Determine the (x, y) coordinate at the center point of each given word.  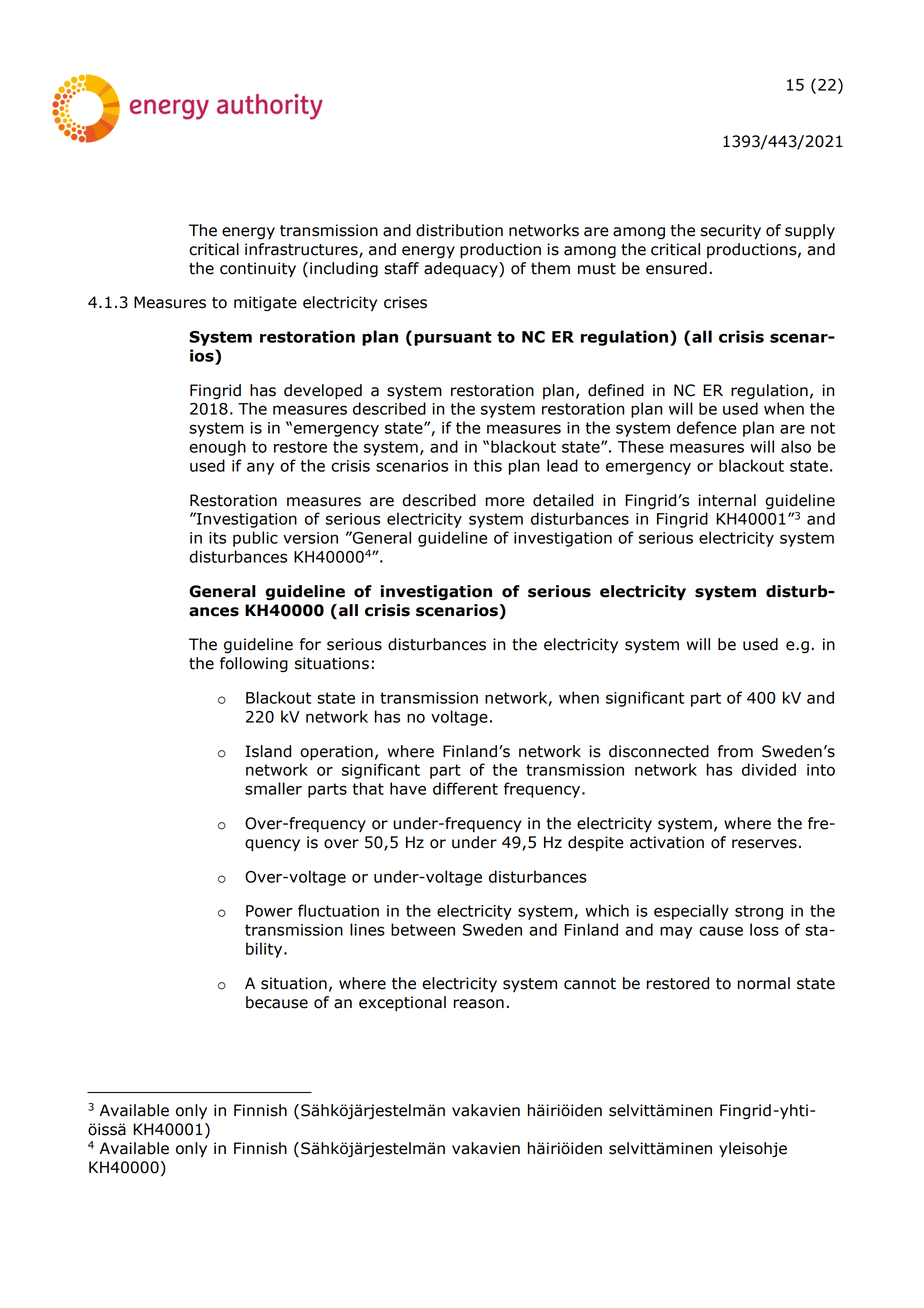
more (505, 502)
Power (269, 911)
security (730, 232)
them (550, 268)
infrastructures (302, 250)
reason (479, 1004)
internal (727, 500)
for (310, 644)
